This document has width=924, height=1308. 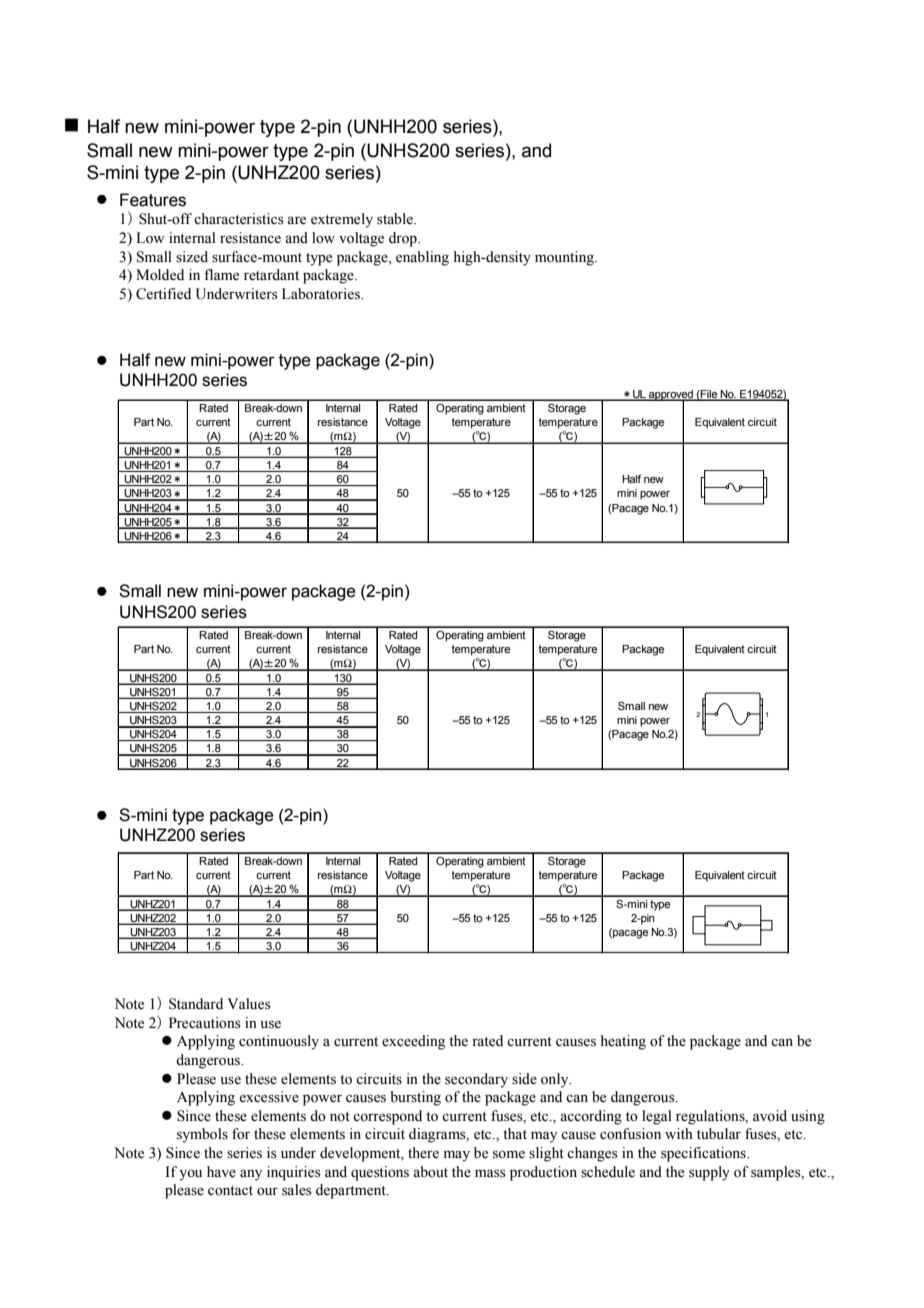 What do you see at coordinates (476, 1080) in the document?
I see `secondary` at bounding box center [476, 1080].
